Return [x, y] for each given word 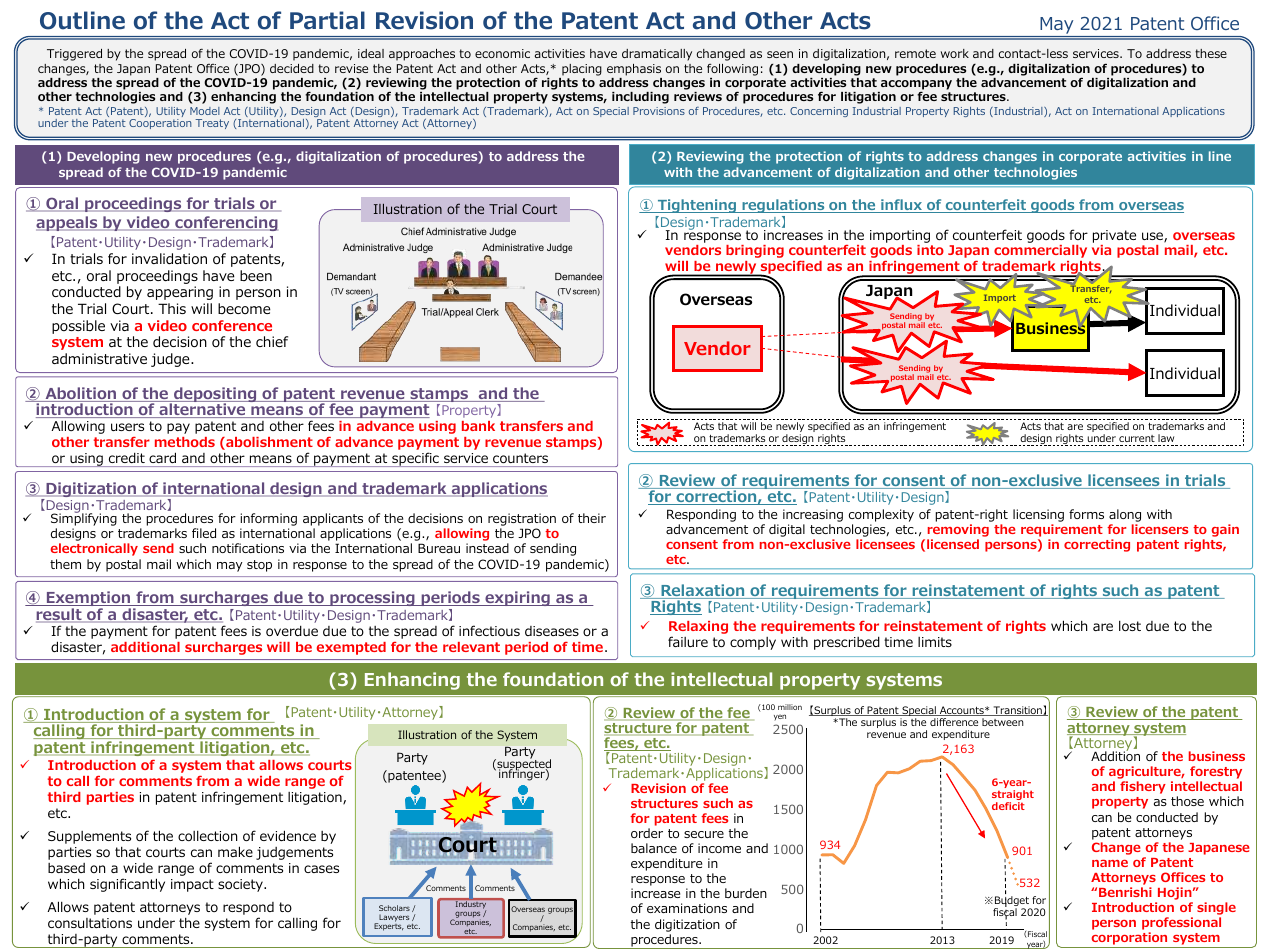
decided [292, 68]
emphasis [634, 70]
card [162, 458]
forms [1086, 514]
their [592, 518]
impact [192, 885]
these [1211, 53]
